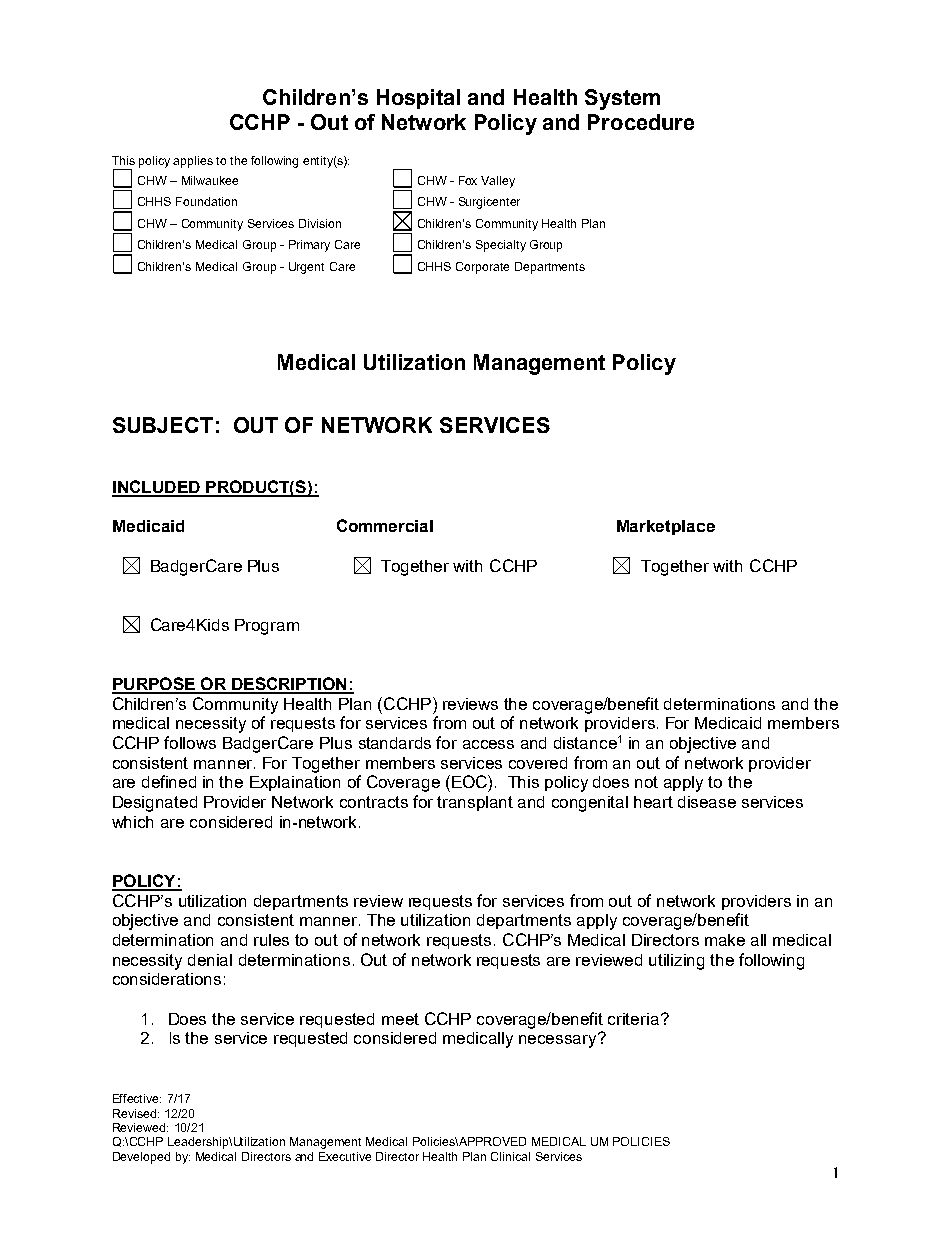 The height and width of the screenshot is (1233, 952). Describe the element at coordinates (385, 525) in the screenshot. I see `Commercial` at that location.
